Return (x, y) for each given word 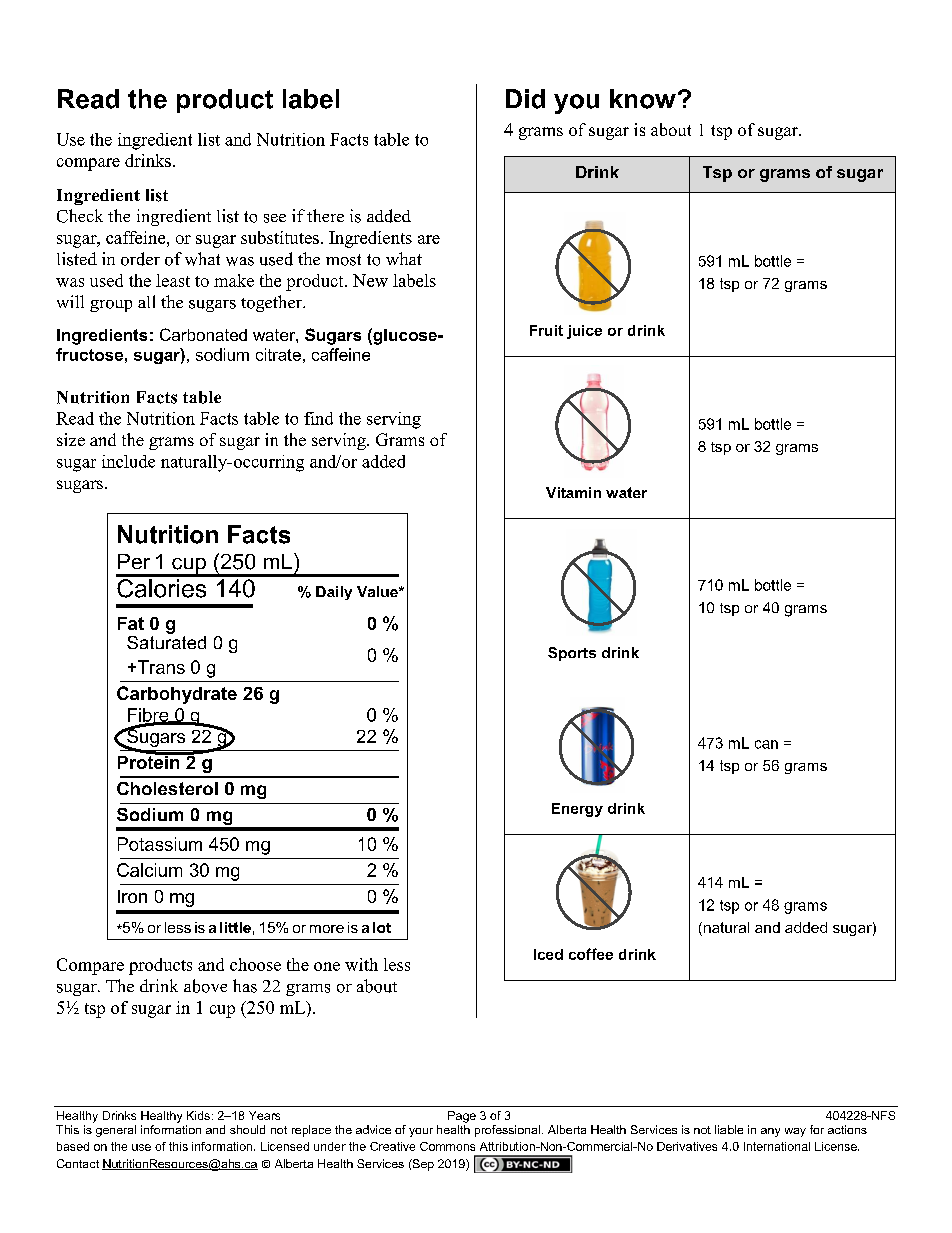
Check (80, 216)
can (766, 744)
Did (525, 99)
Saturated (166, 641)
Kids (198, 1115)
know (643, 99)
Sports (572, 654)
